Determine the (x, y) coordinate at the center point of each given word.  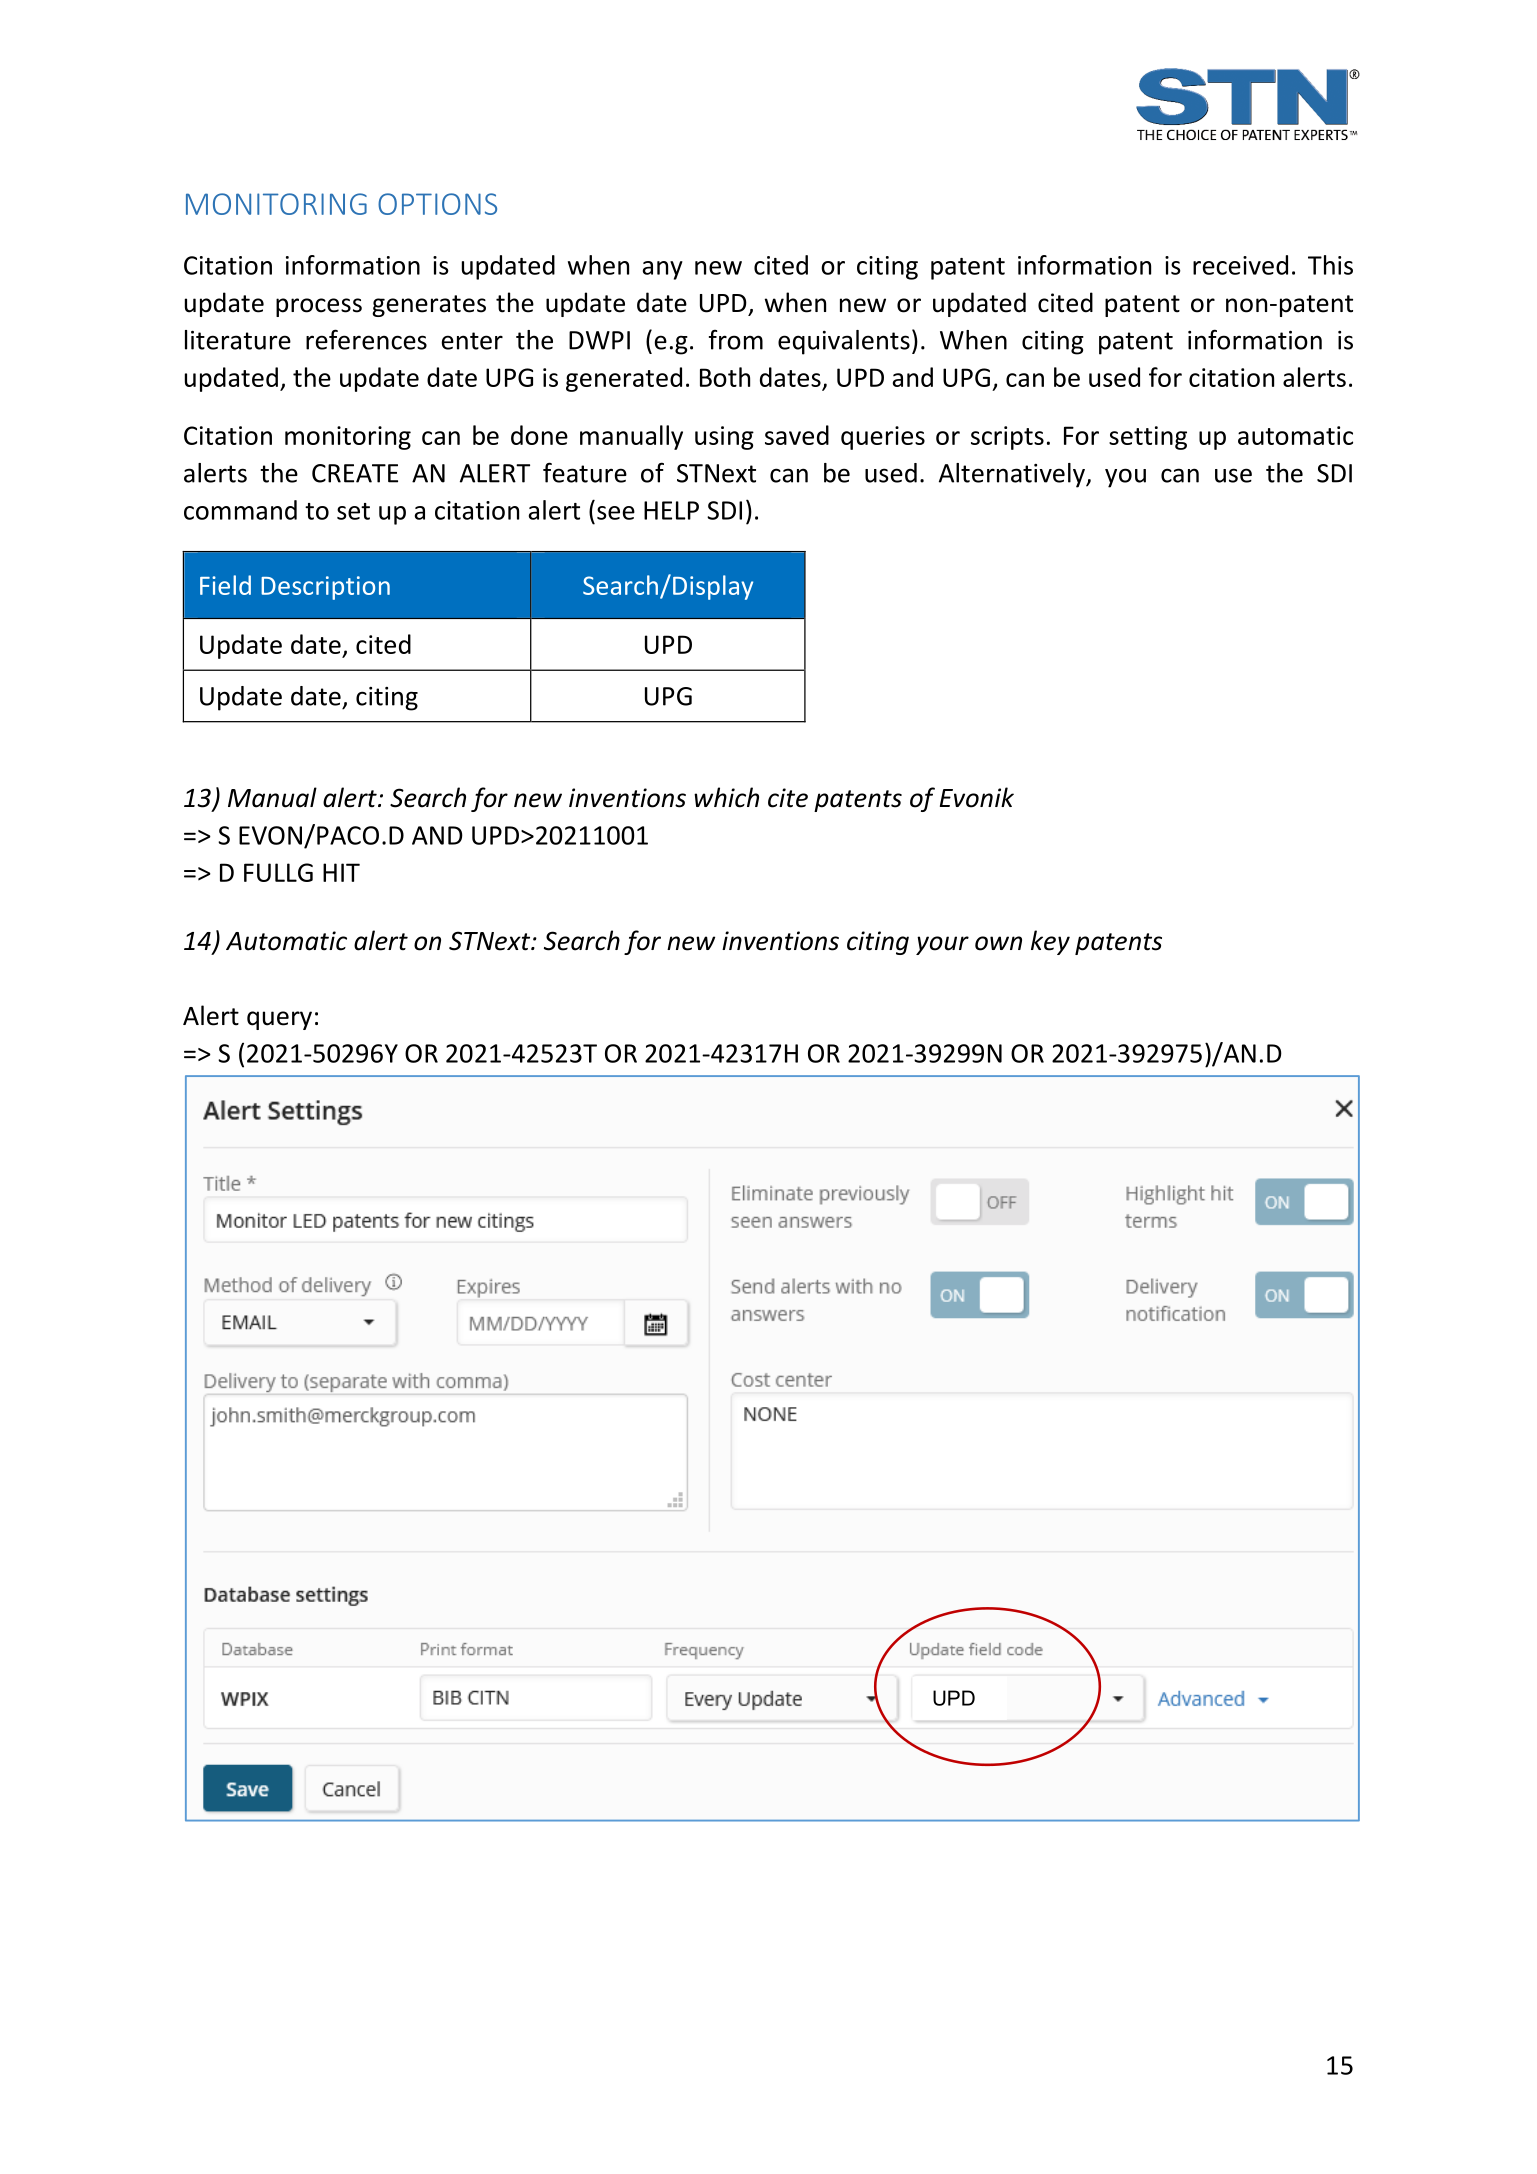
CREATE (355, 473)
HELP (671, 510)
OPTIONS (437, 204)
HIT (341, 872)
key (1050, 942)
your (942, 945)
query (279, 1020)
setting (1148, 438)
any (663, 270)
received (1240, 265)
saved (797, 435)
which (726, 797)
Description (325, 588)
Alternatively (1013, 475)
